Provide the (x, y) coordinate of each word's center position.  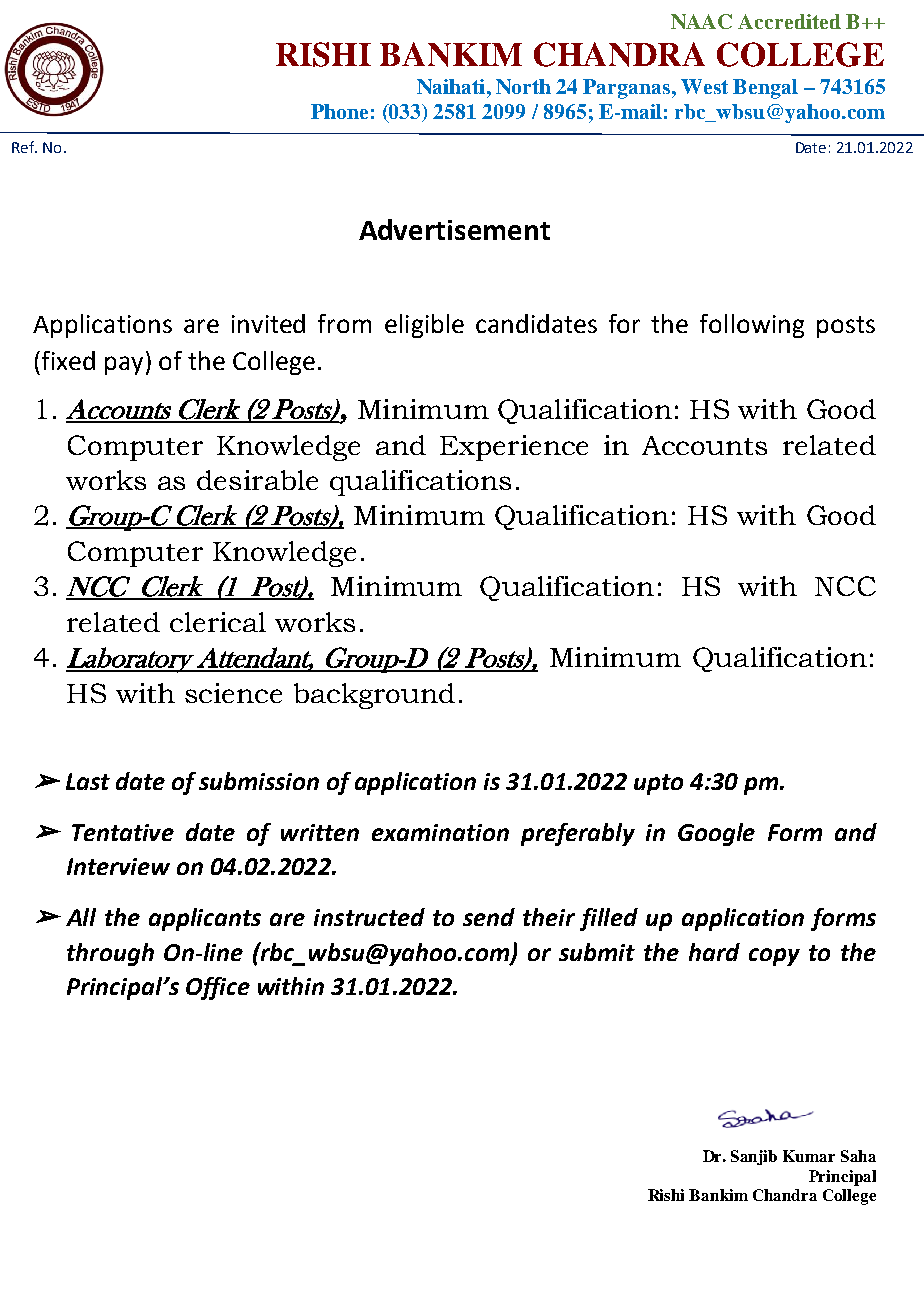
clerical (218, 622)
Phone (339, 111)
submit (597, 952)
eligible (424, 326)
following (752, 326)
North (523, 86)
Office (218, 988)
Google (716, 834)
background (374, 696)
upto (658, 784)
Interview (118, 866)
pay (124, 365)
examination (440, 832)
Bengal (765, 89)
